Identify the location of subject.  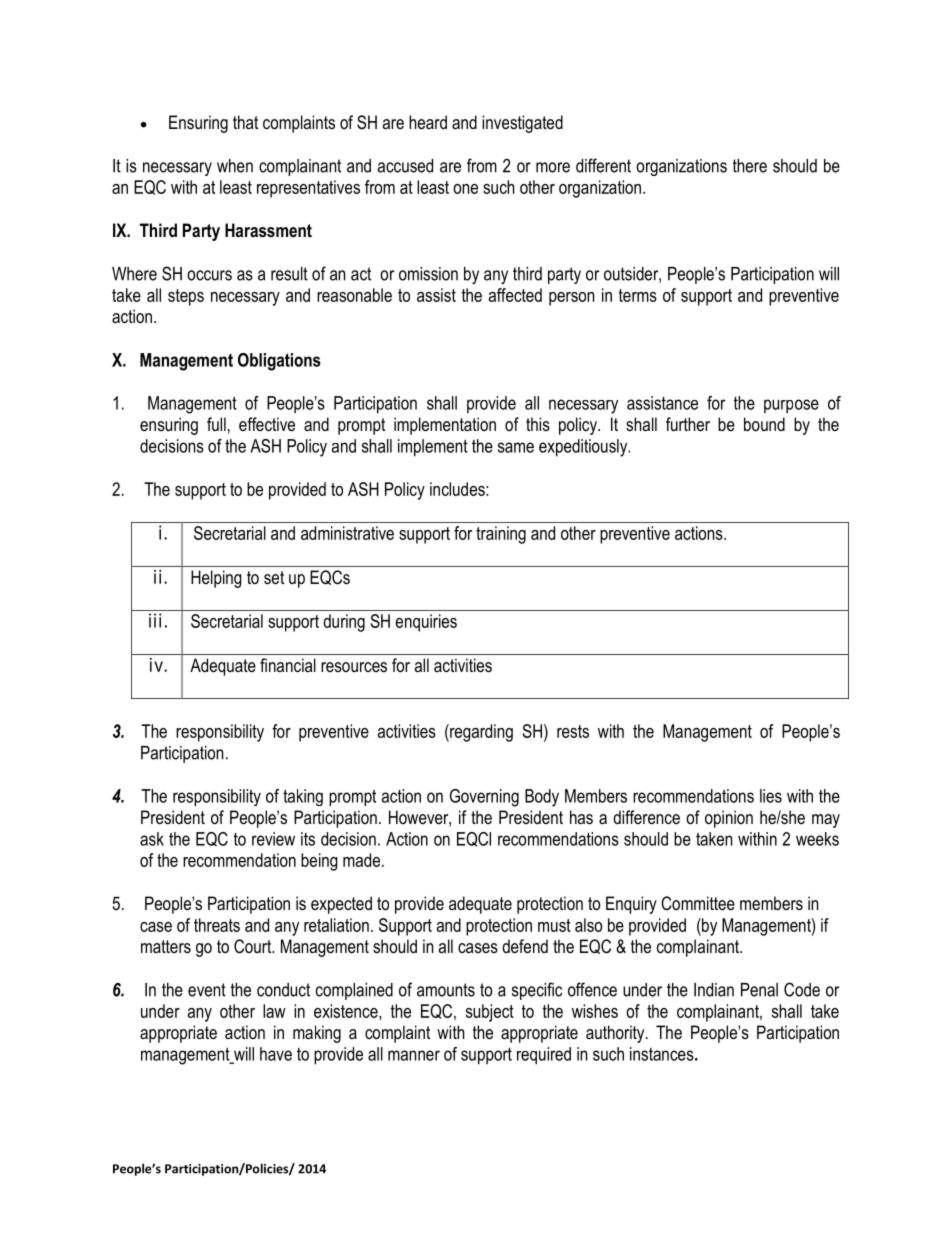
(490, 1013).
